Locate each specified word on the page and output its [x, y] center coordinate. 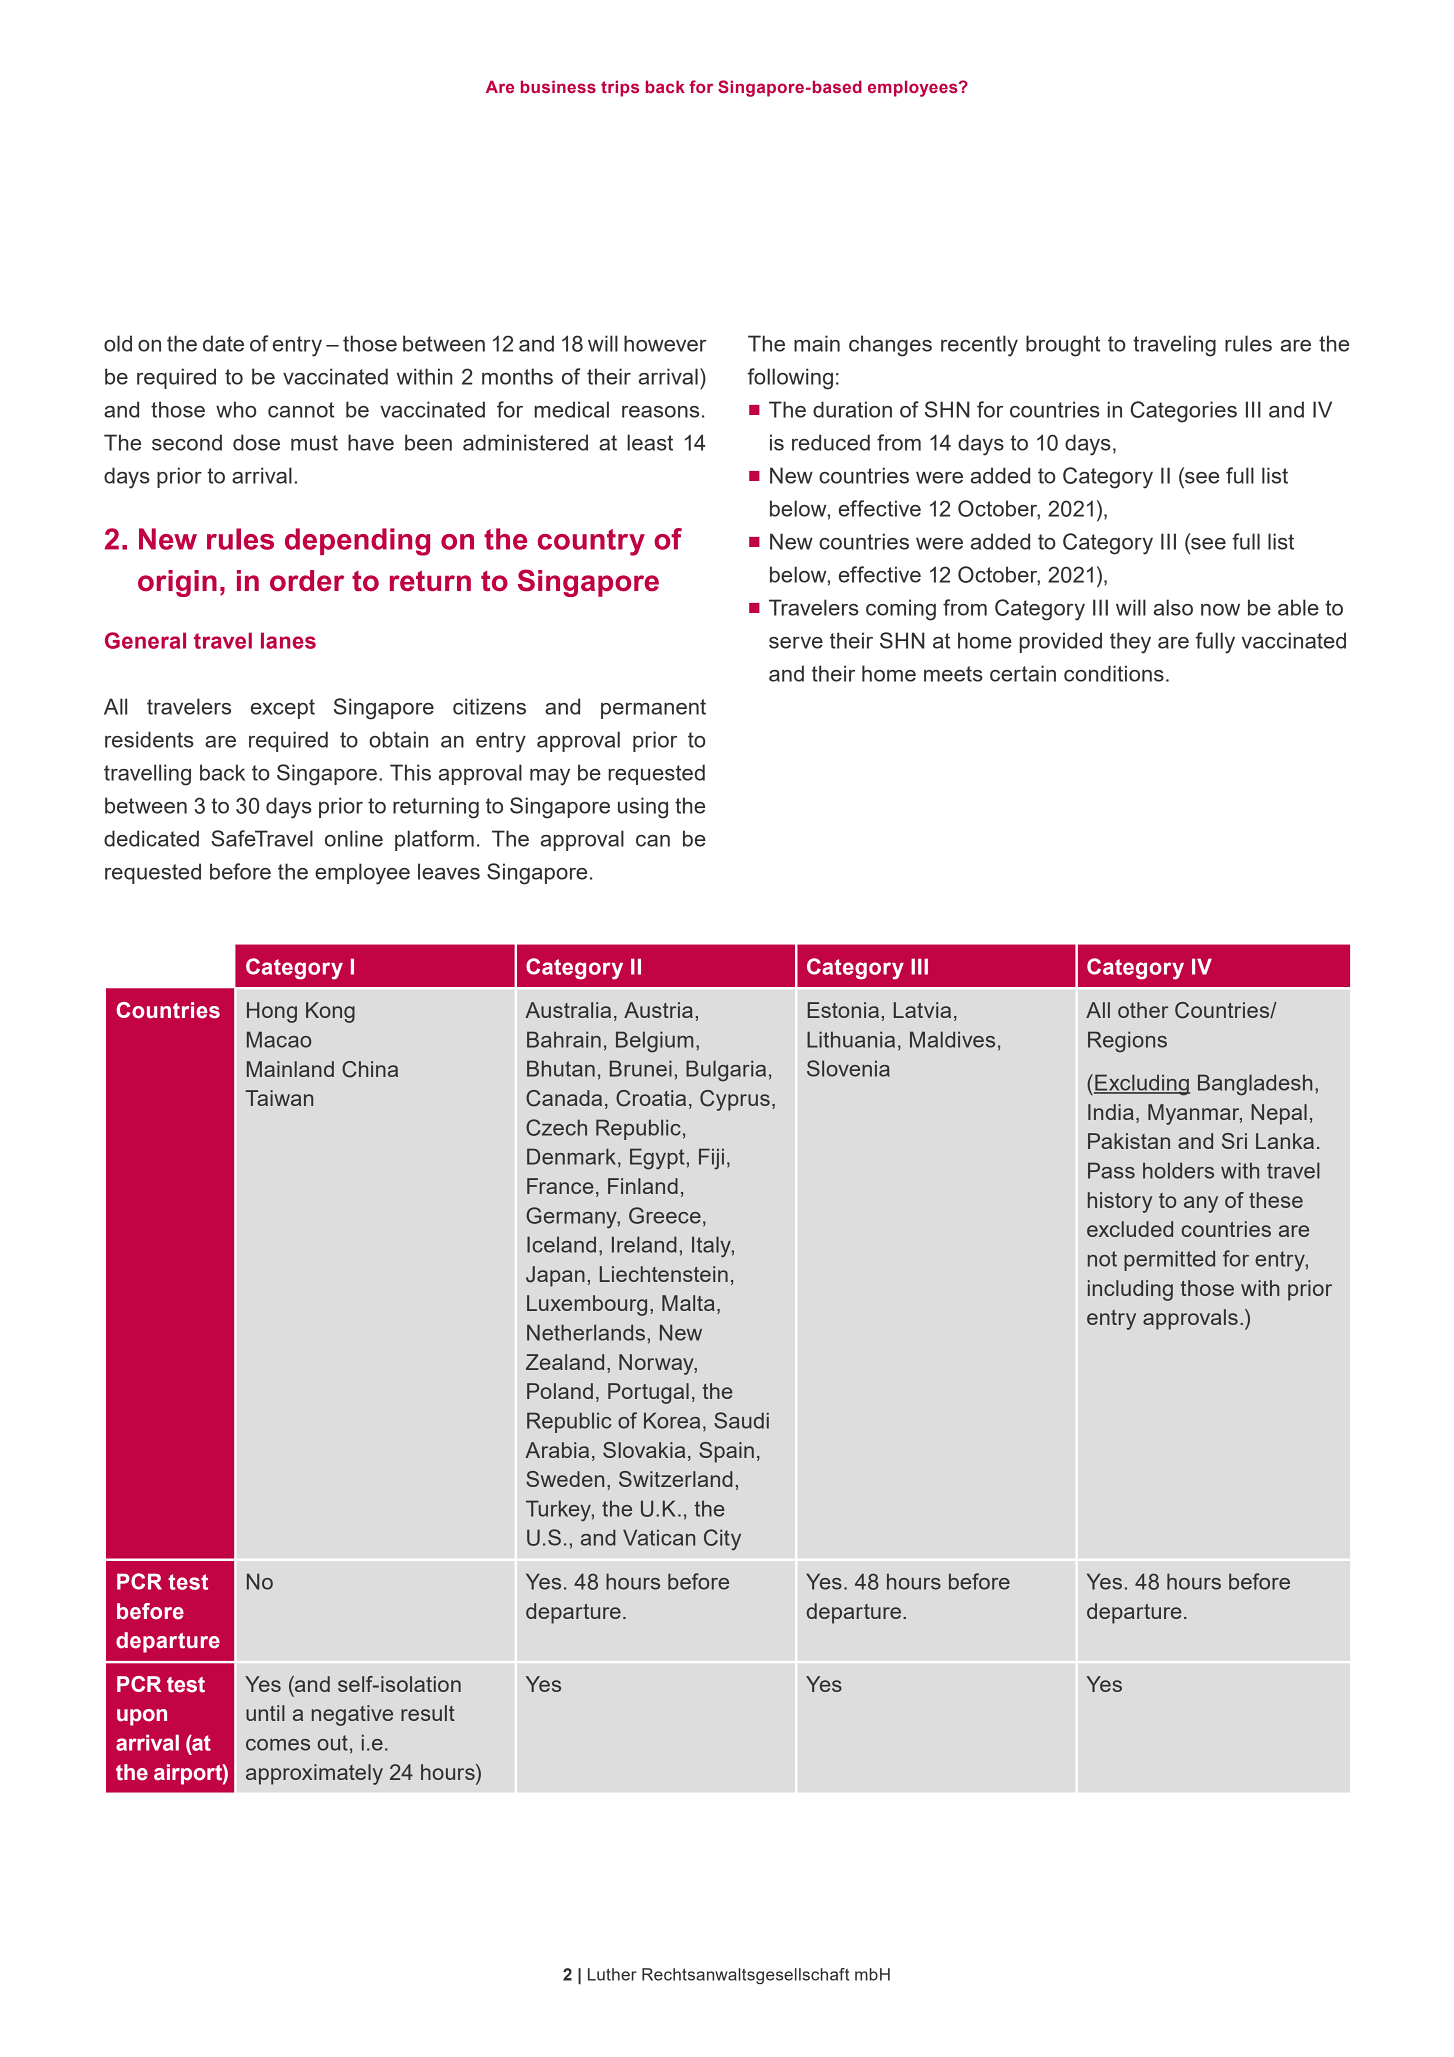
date [223, 343]
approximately [314, 1774]
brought [1063, 346]
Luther [612, 1974]
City [722, 1539]
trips [620, 88]
